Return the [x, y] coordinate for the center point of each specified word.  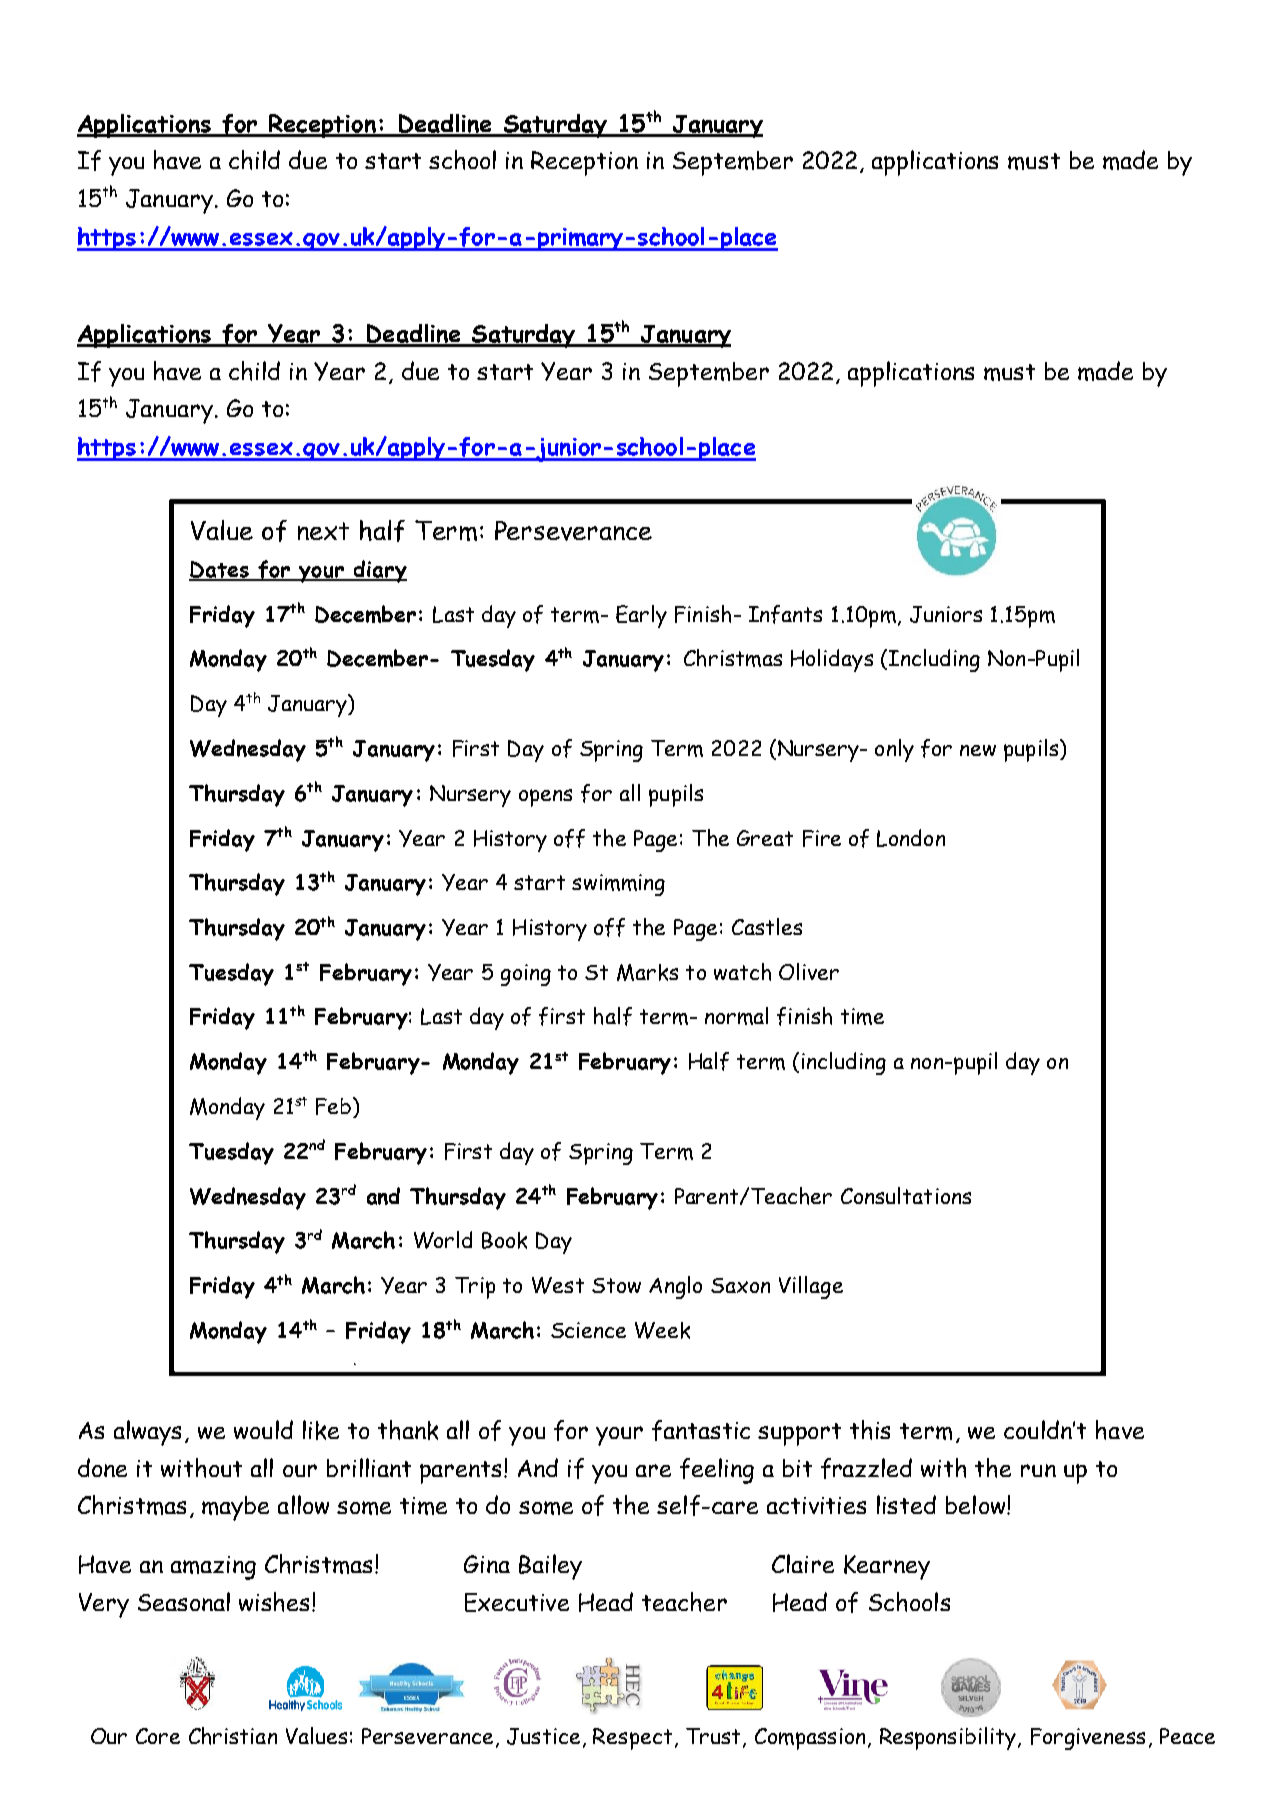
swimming [618, 885]
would [263, 1429]
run [1038, 1470]
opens [545, 798]
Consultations [906, 1195]
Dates [220, 570]
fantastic [701, 1430]
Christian [233, 1736]
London [911, 838]
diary [379, 571]
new [978, 750]
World [443, 1240]
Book [504, 1240]
